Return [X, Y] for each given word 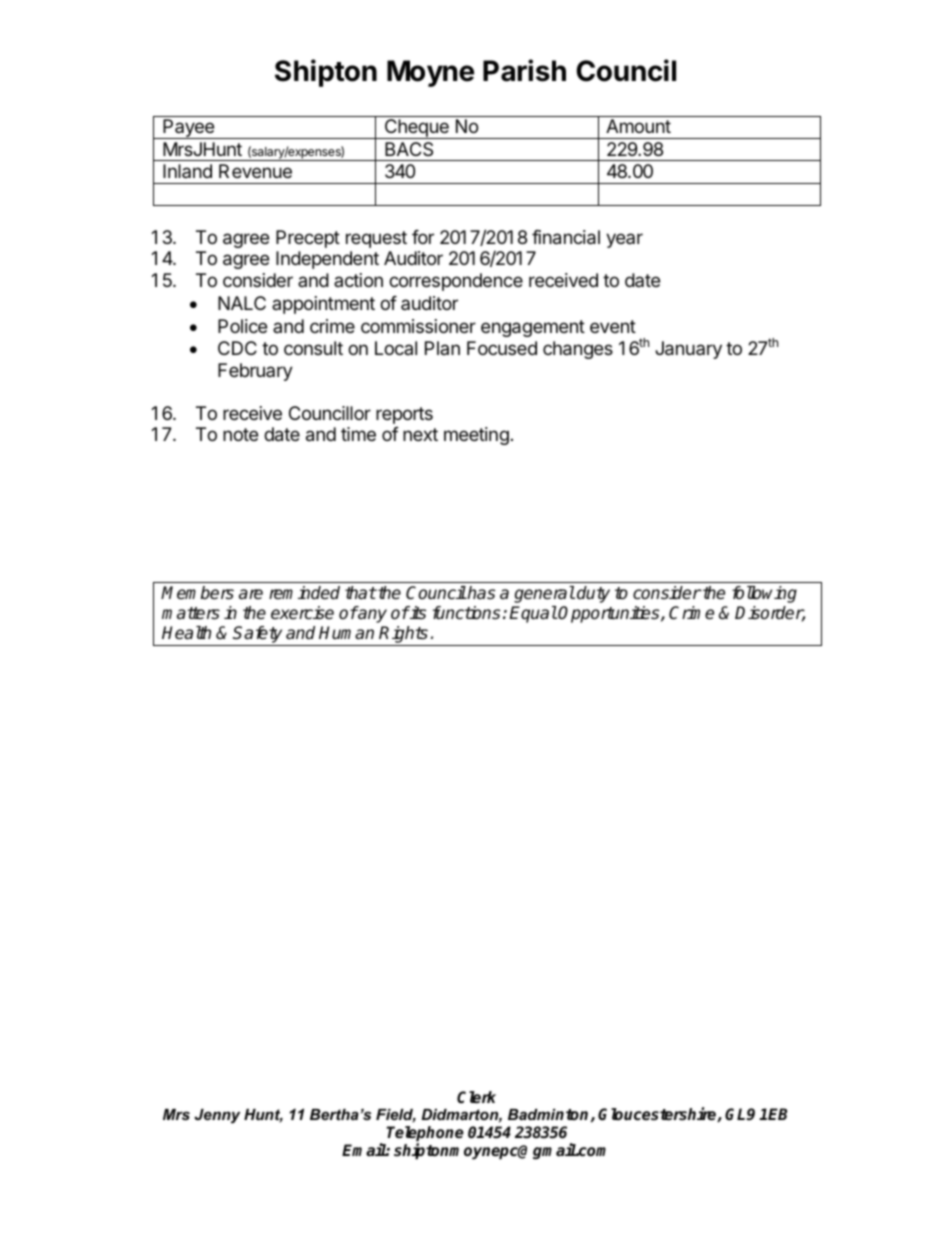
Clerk [476, 1097]
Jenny [217, 1116]
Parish [524, 70]
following [764, 594]
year [624, 240]
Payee [189, 129]
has [480, 593]
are [251, 594]
